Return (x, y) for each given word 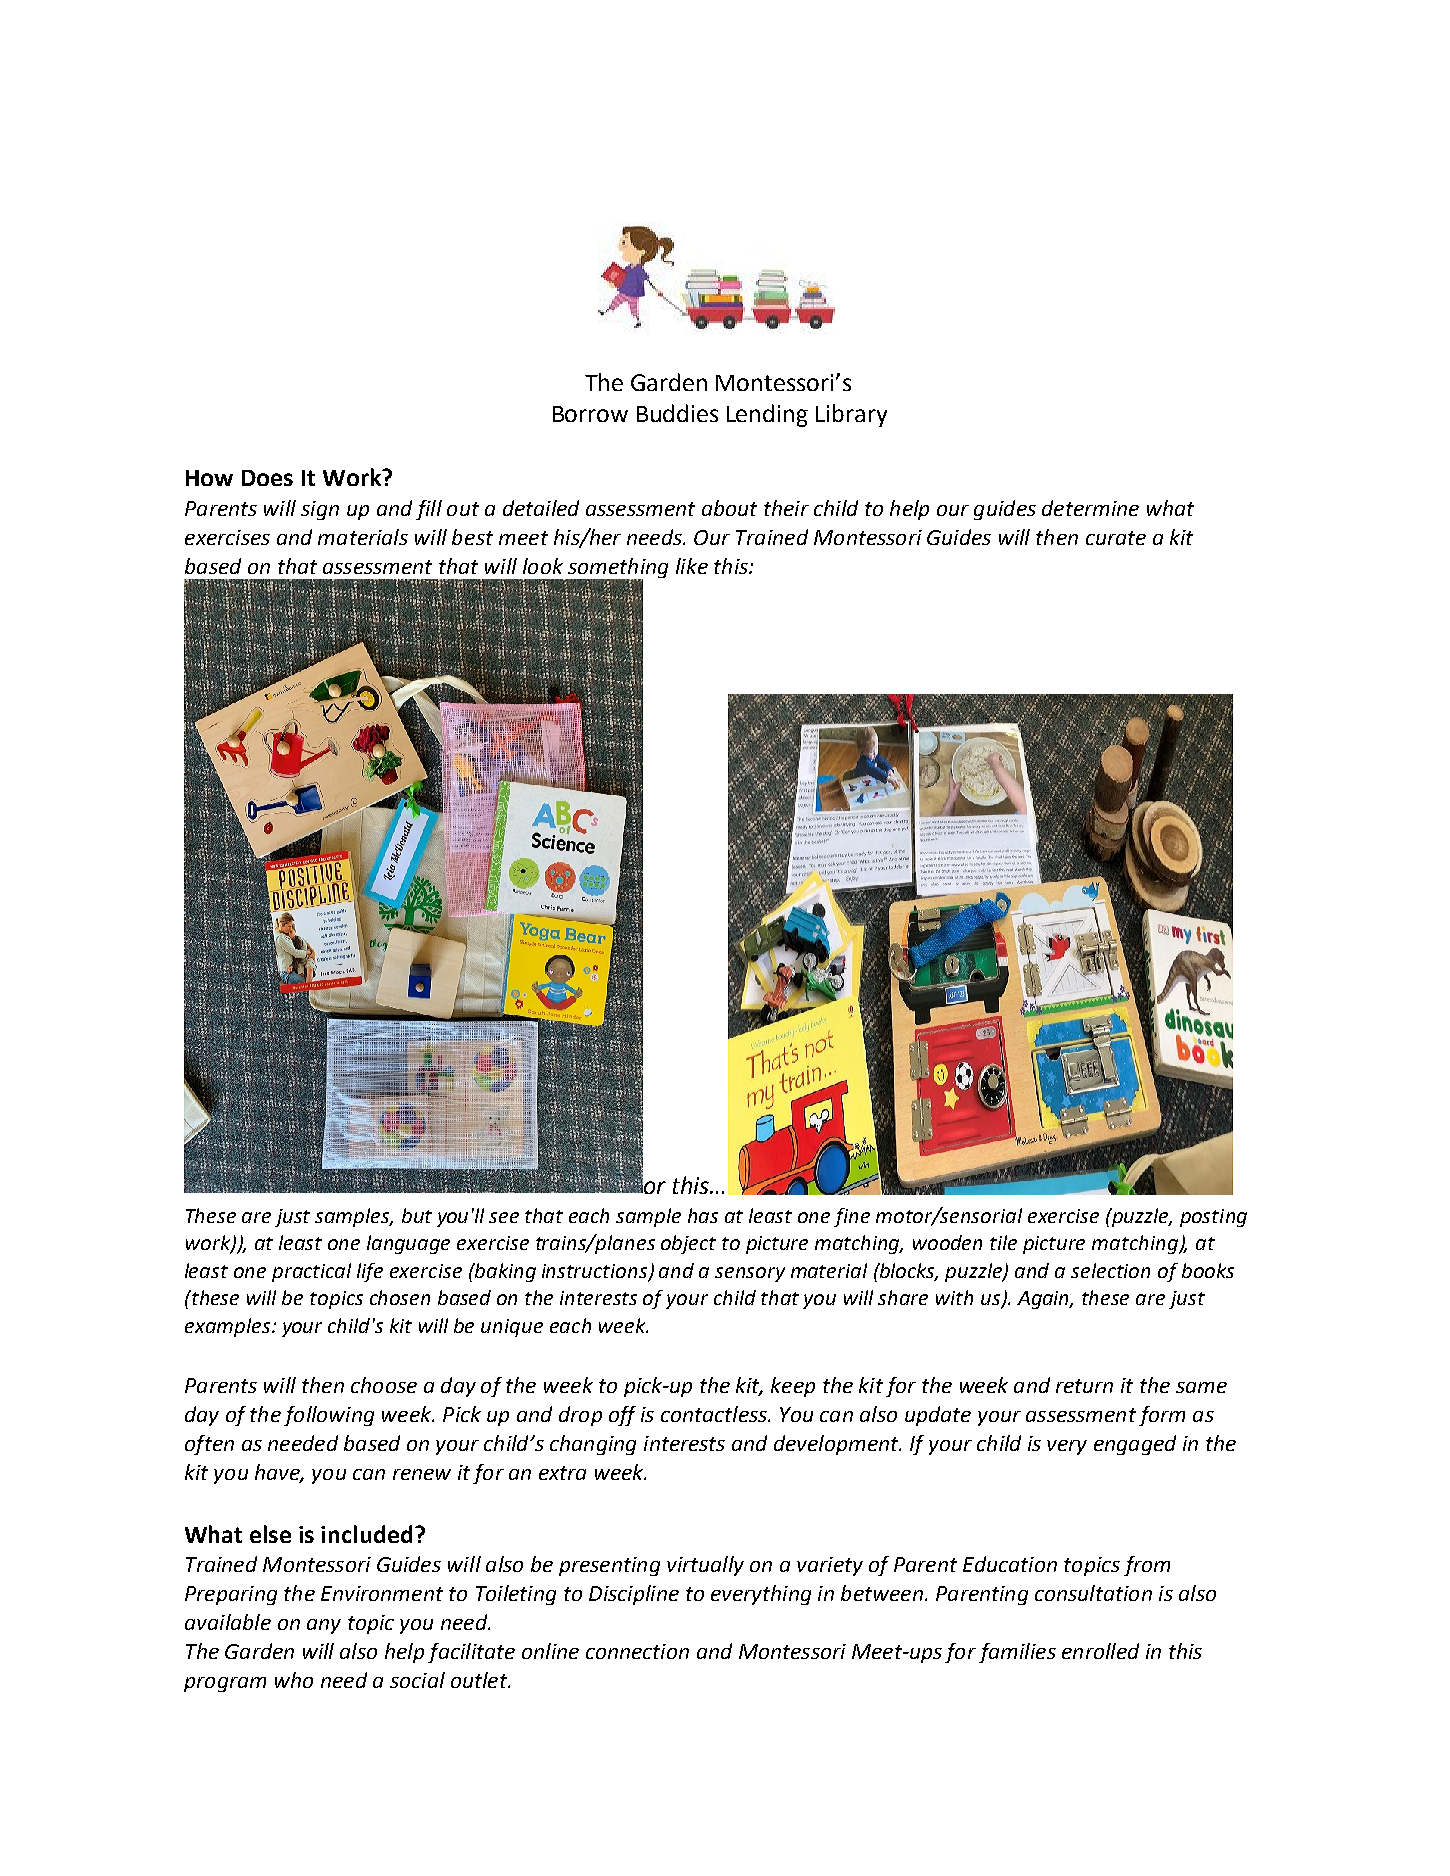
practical (311, 1272)
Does (267, 478)
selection (1110, 1270)
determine (1090, 508)
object (688, 1244)
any (324, 1626)
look (543, 566)
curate (1116, 538)
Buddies (677, 413)
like (692, 566)
